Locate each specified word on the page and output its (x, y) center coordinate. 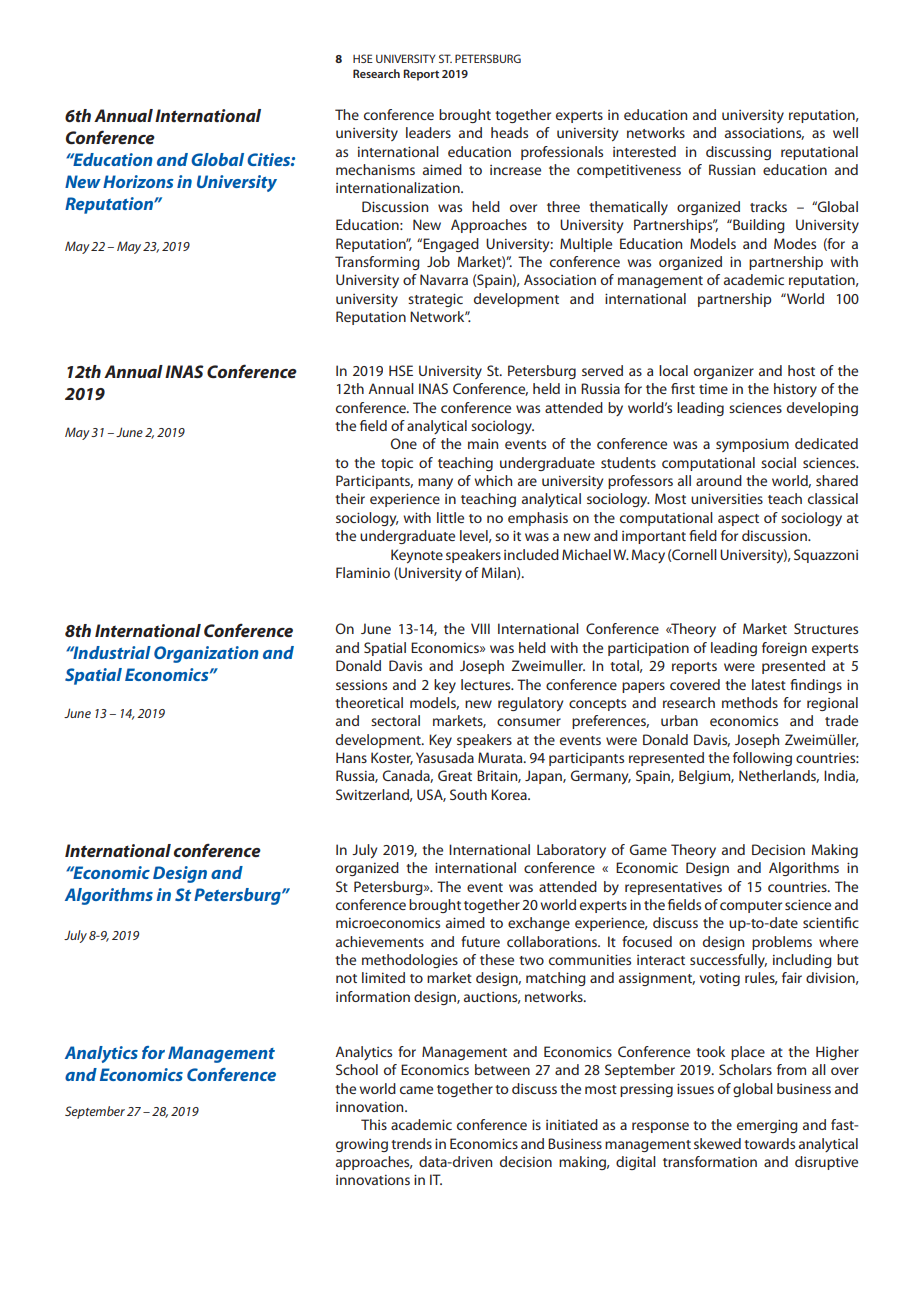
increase (515, 170)
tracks (768, 206)
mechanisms (375, 169)
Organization (206, 654)
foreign (784, 649)
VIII (480, 628)
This (374, 1124)
